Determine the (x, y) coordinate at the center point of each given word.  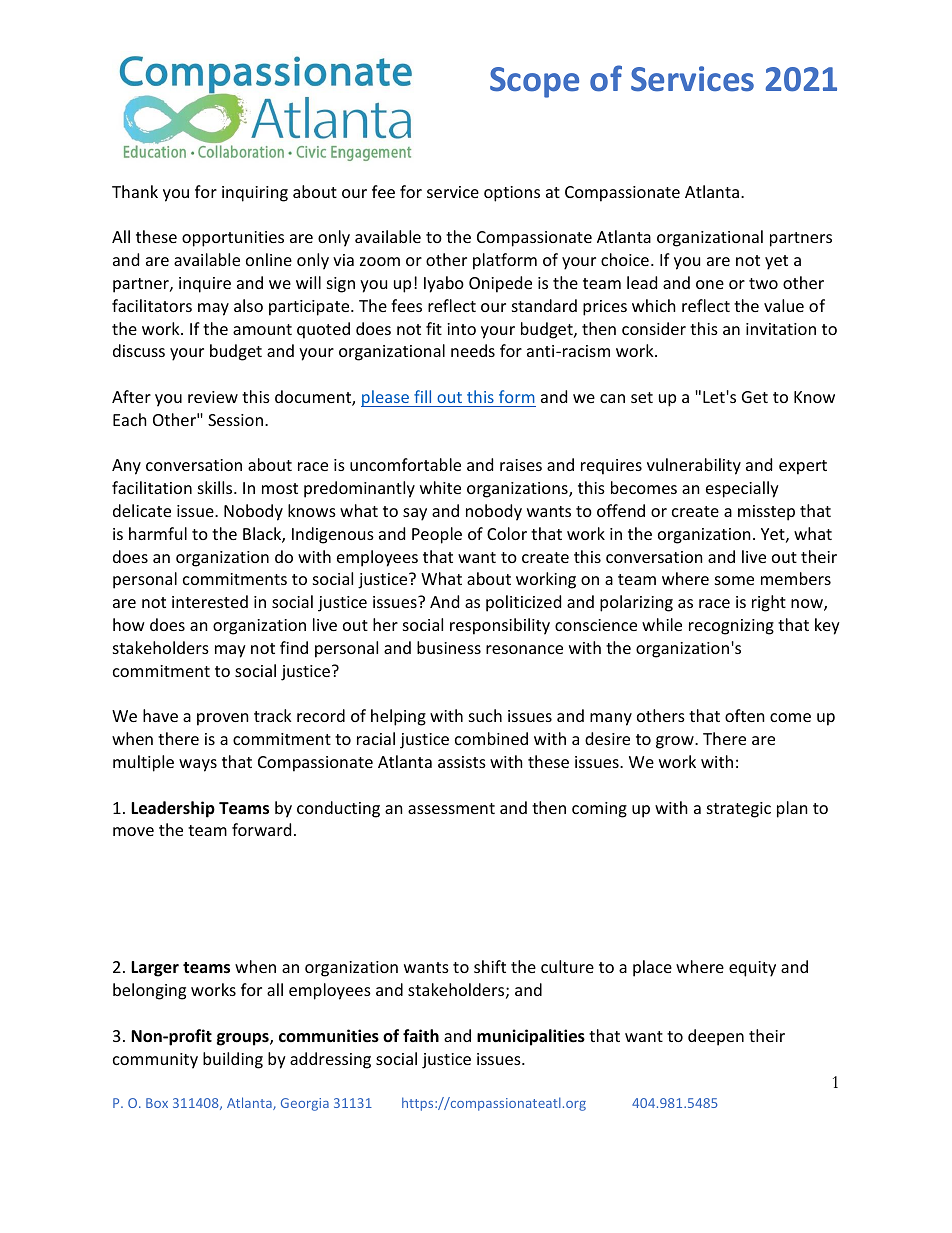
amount (262, 329)
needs (473, 350)
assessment (451, 808)
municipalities (531, 1037)
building (233, 1060)
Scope (534, 82)
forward (261, 829)
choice (625, 259)
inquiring (255, 194)
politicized (523, 603)
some (734, 580)
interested (210, 601)
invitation (781, 329)
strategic (739, 810)
